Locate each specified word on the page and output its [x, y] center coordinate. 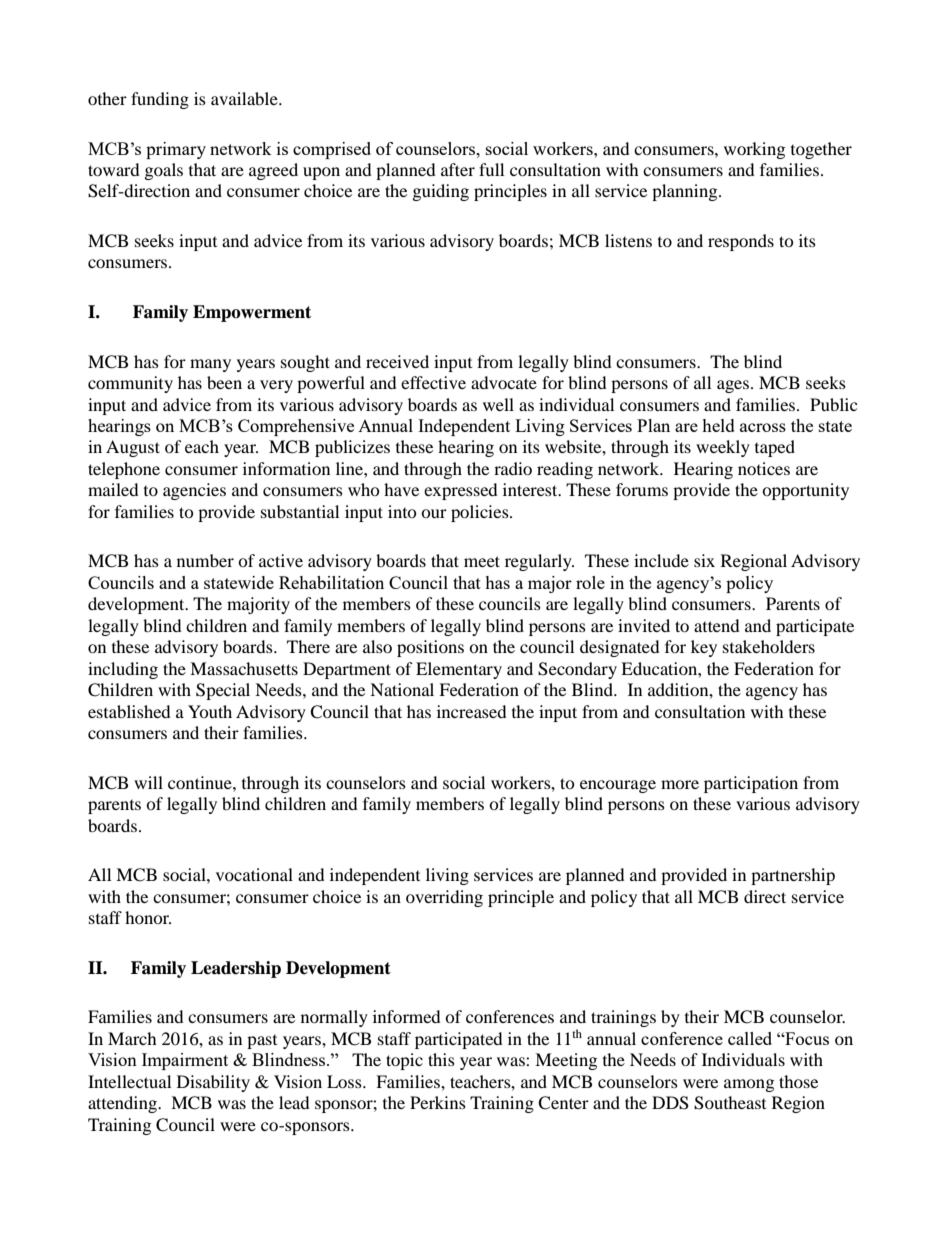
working [754, 150]
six [704, 560]
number [205, 560]
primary [176, 150]
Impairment [185, 1061]
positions [430, 648]
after [458, 169]
